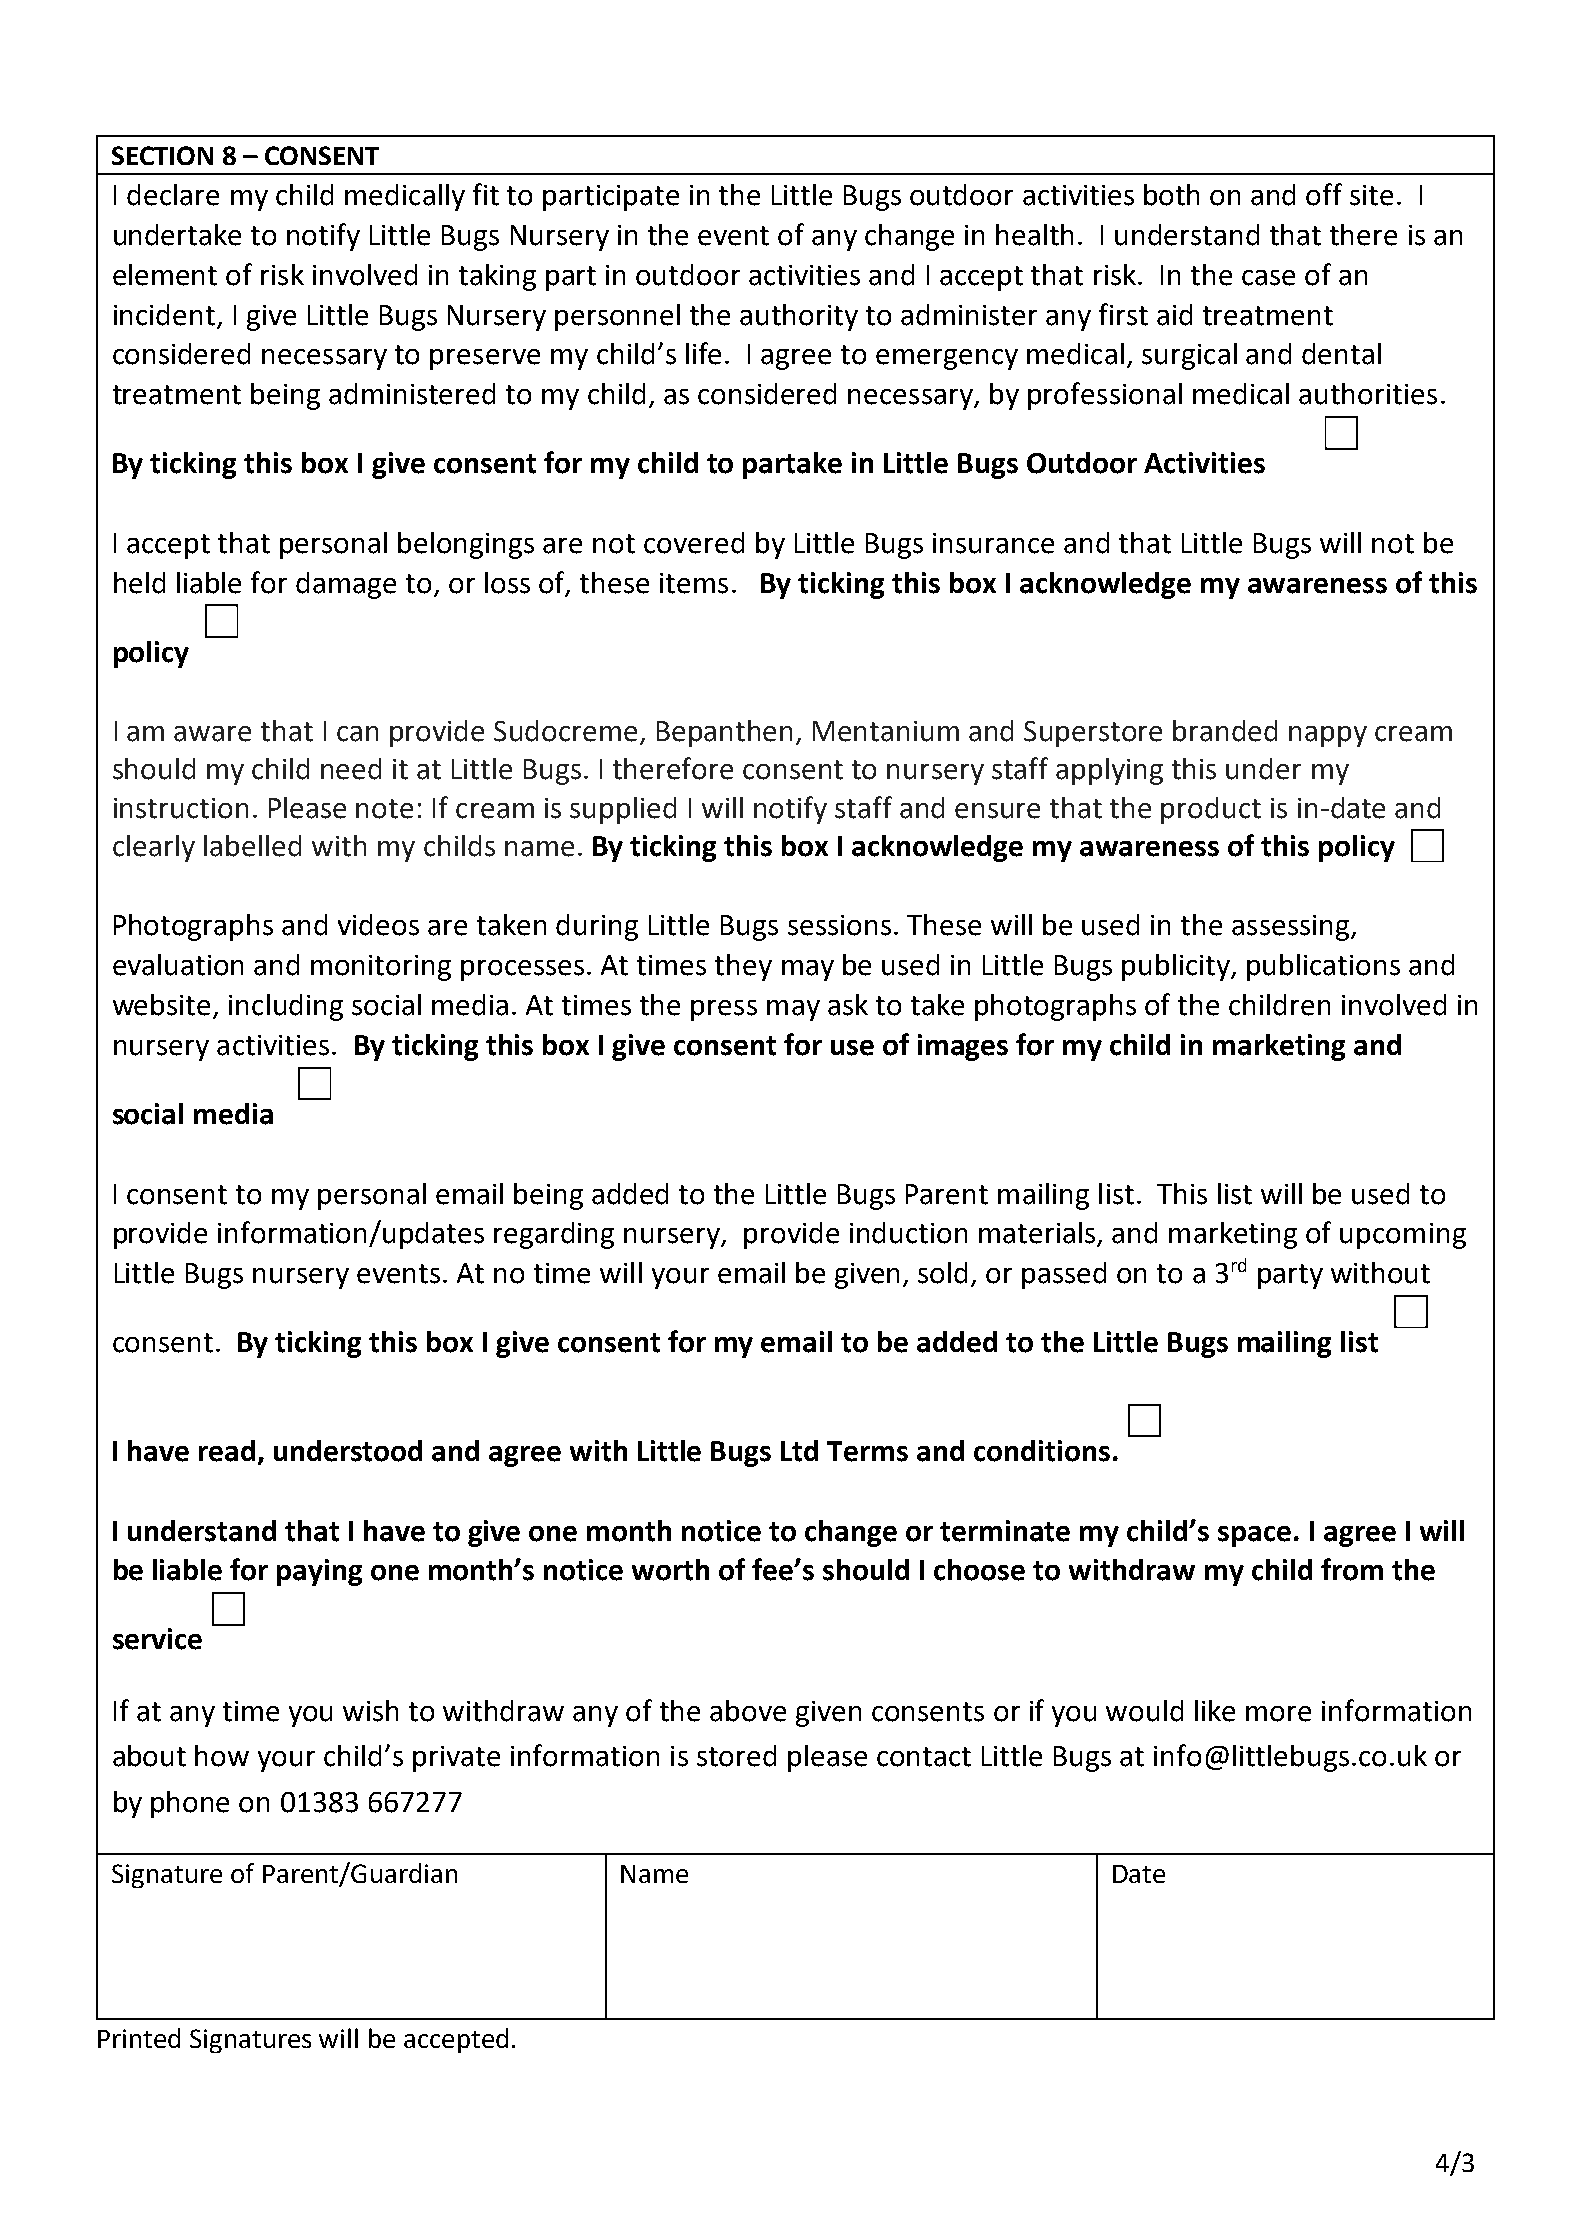 The image size is (1569, 2218). I want to click on Ltd, so click(799, 1451).
